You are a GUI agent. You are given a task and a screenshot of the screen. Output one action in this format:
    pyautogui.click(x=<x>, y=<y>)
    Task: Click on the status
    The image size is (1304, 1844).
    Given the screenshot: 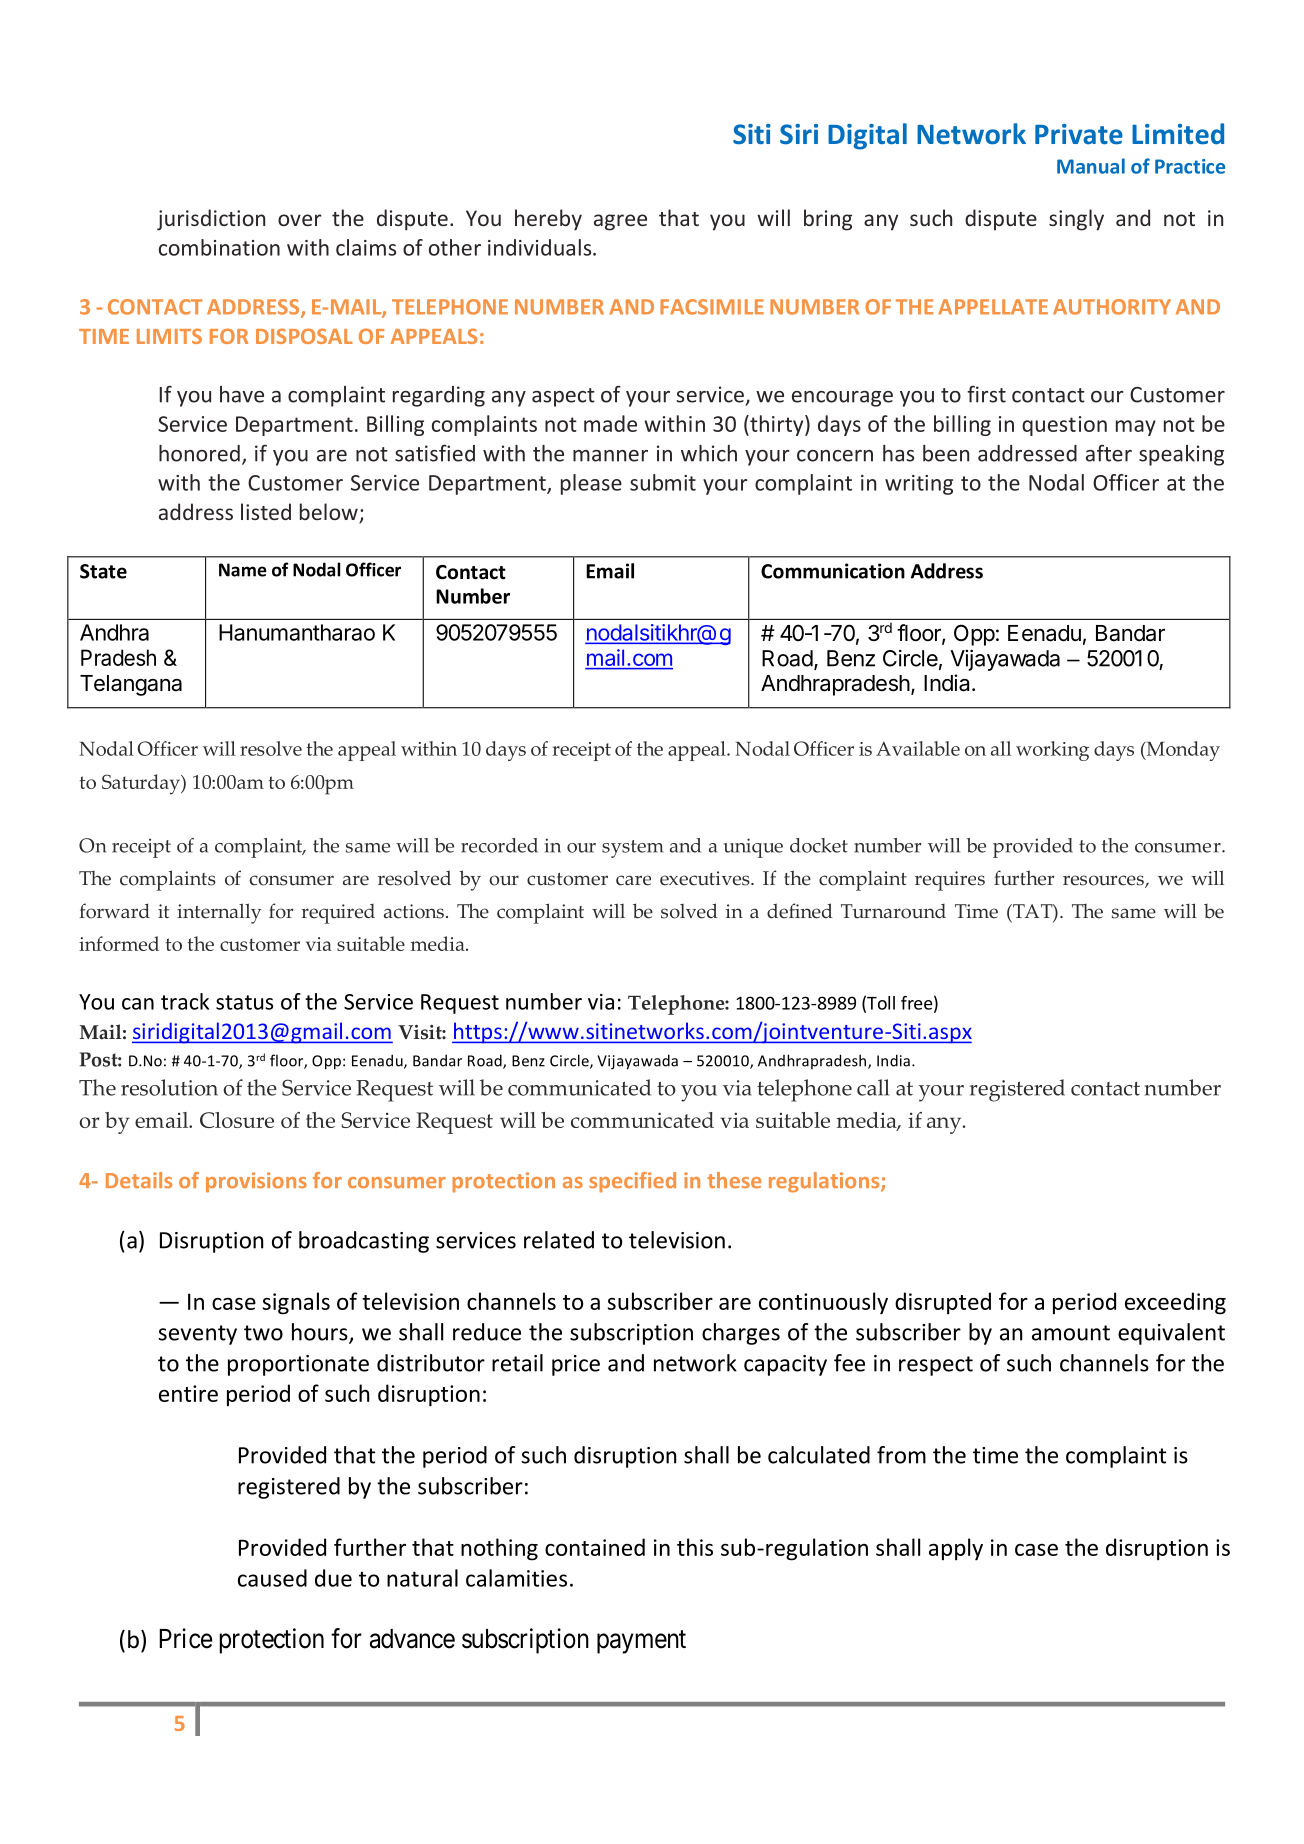 What is the action you would take?
    pyautogui.click(x=244, y=1002)
